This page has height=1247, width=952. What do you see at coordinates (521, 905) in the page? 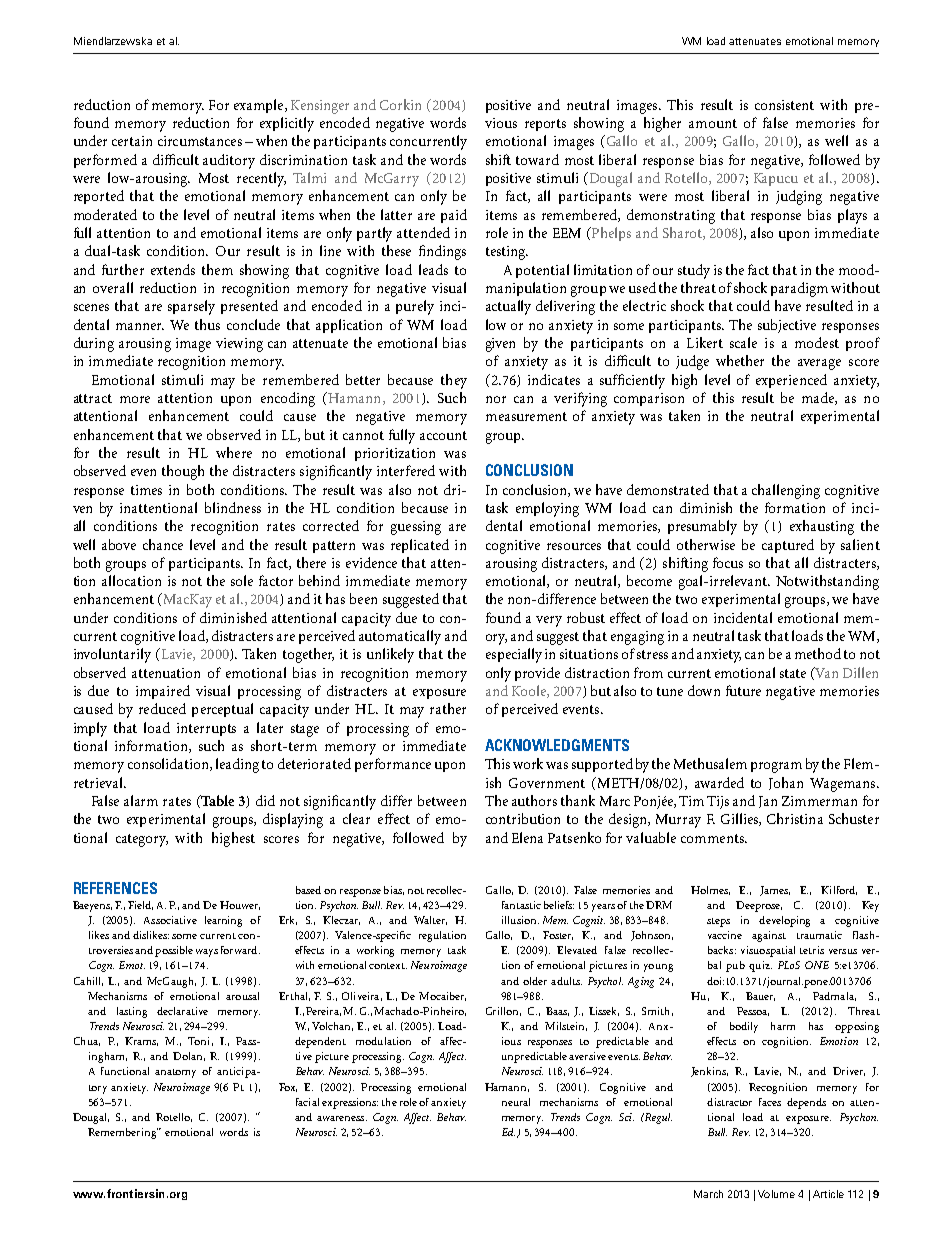
I see `fantastic` at bounding box center [521, 905].
